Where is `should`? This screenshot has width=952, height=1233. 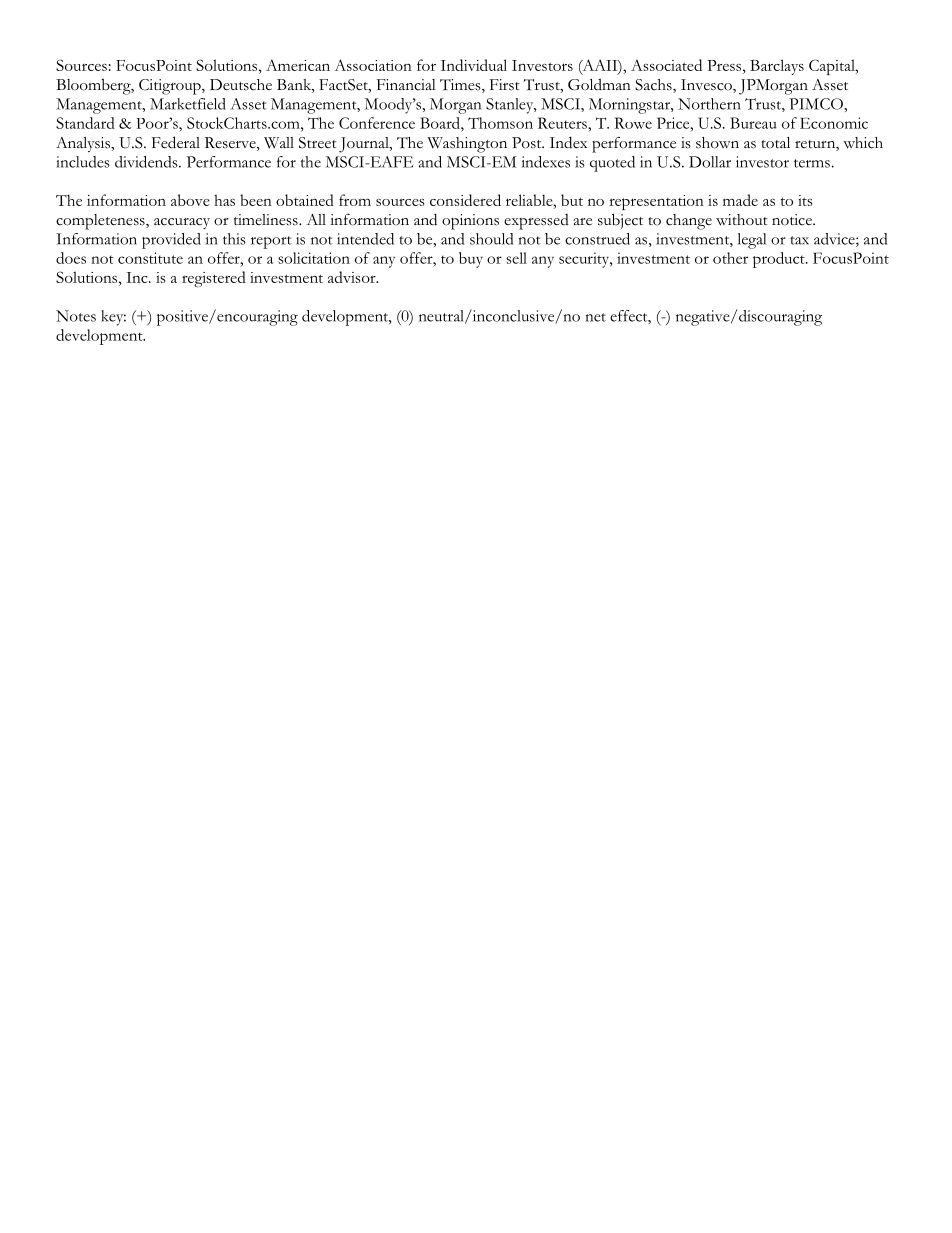
should is located at coordinates (491, 239).
